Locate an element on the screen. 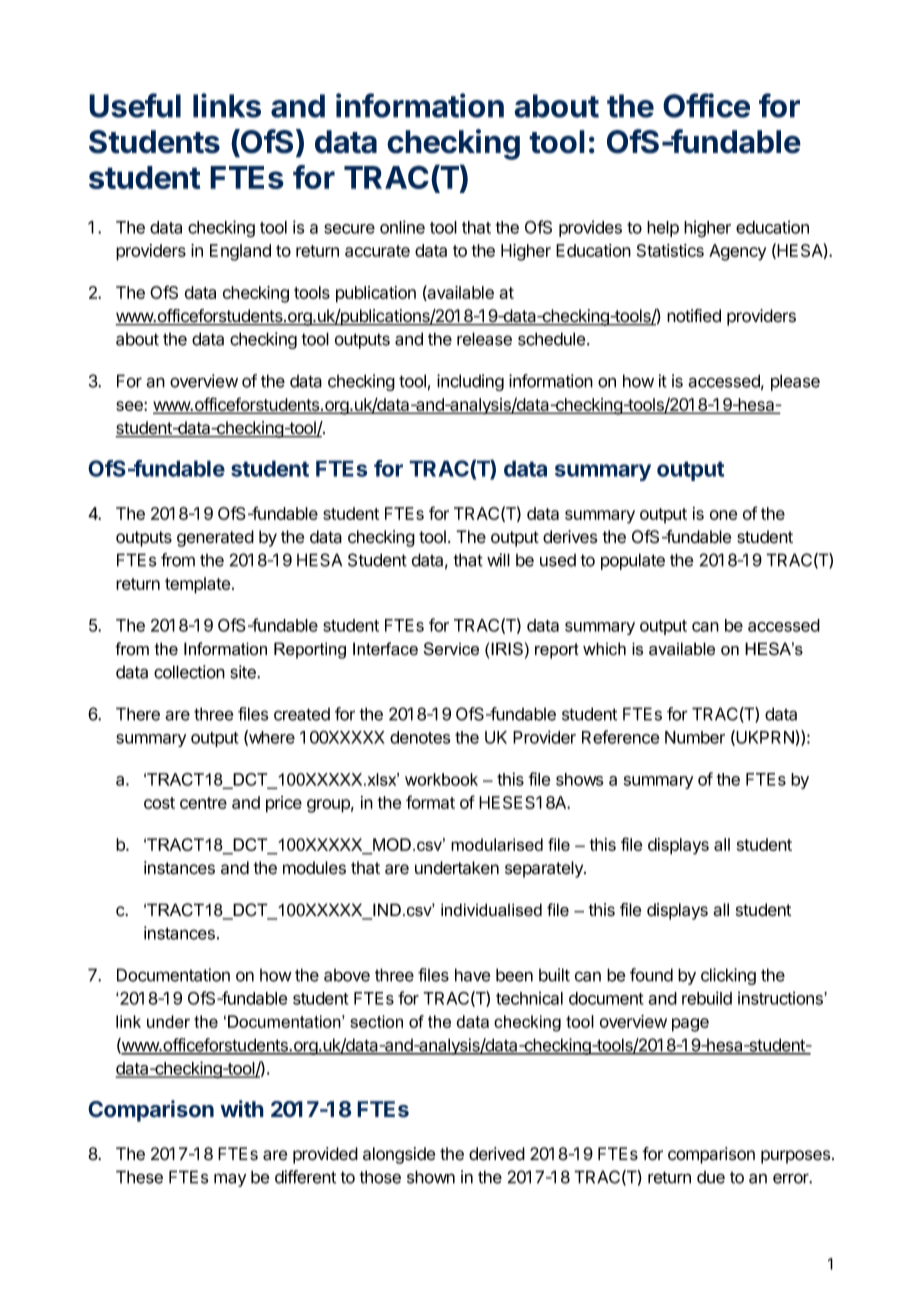 Image resolution: width=924 pixels, height=1308 pixels. generated is located at coordinates (215, 538).
